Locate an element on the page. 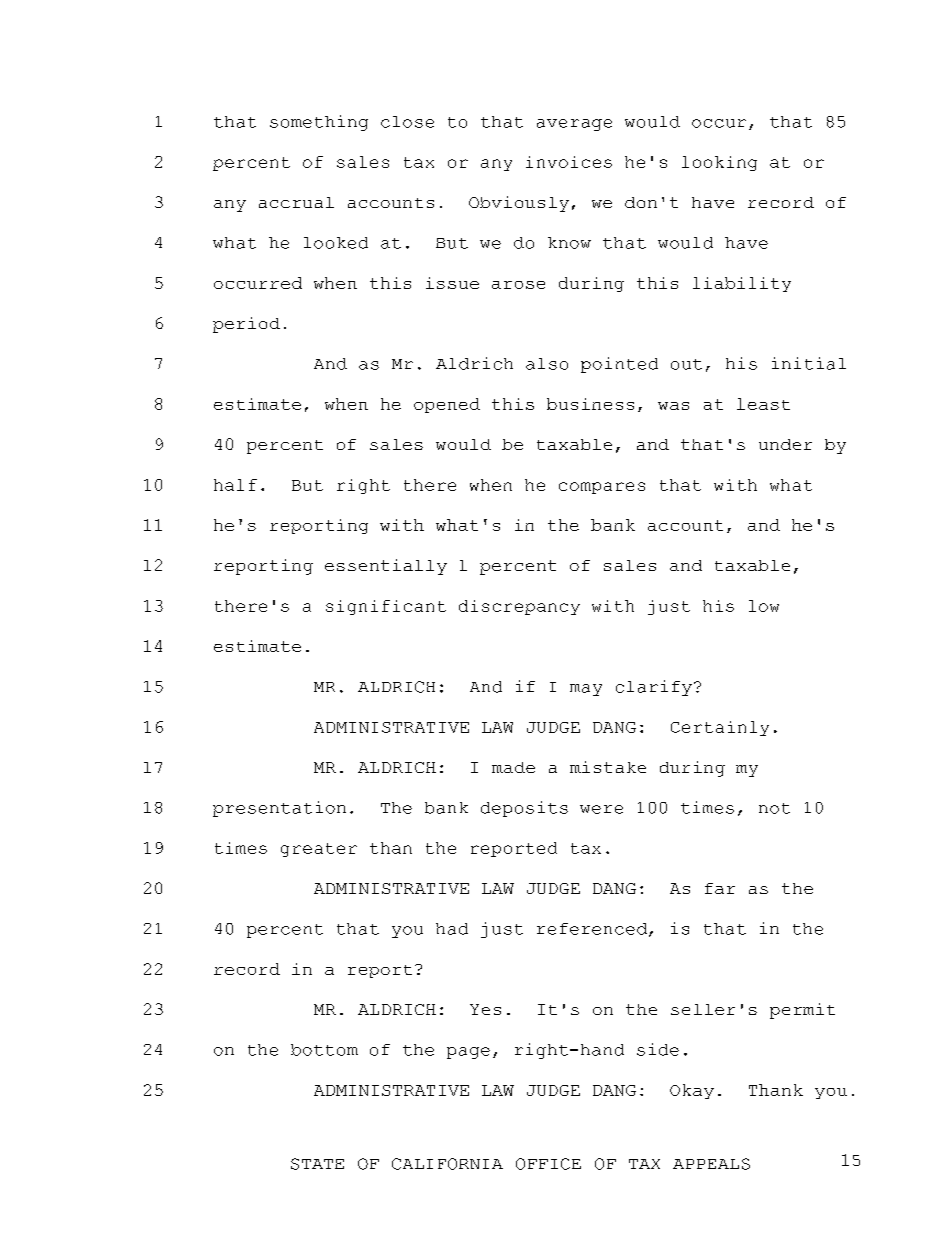 The width and height of the document is (952, 1233). something is located at coordinates (319, 123).
